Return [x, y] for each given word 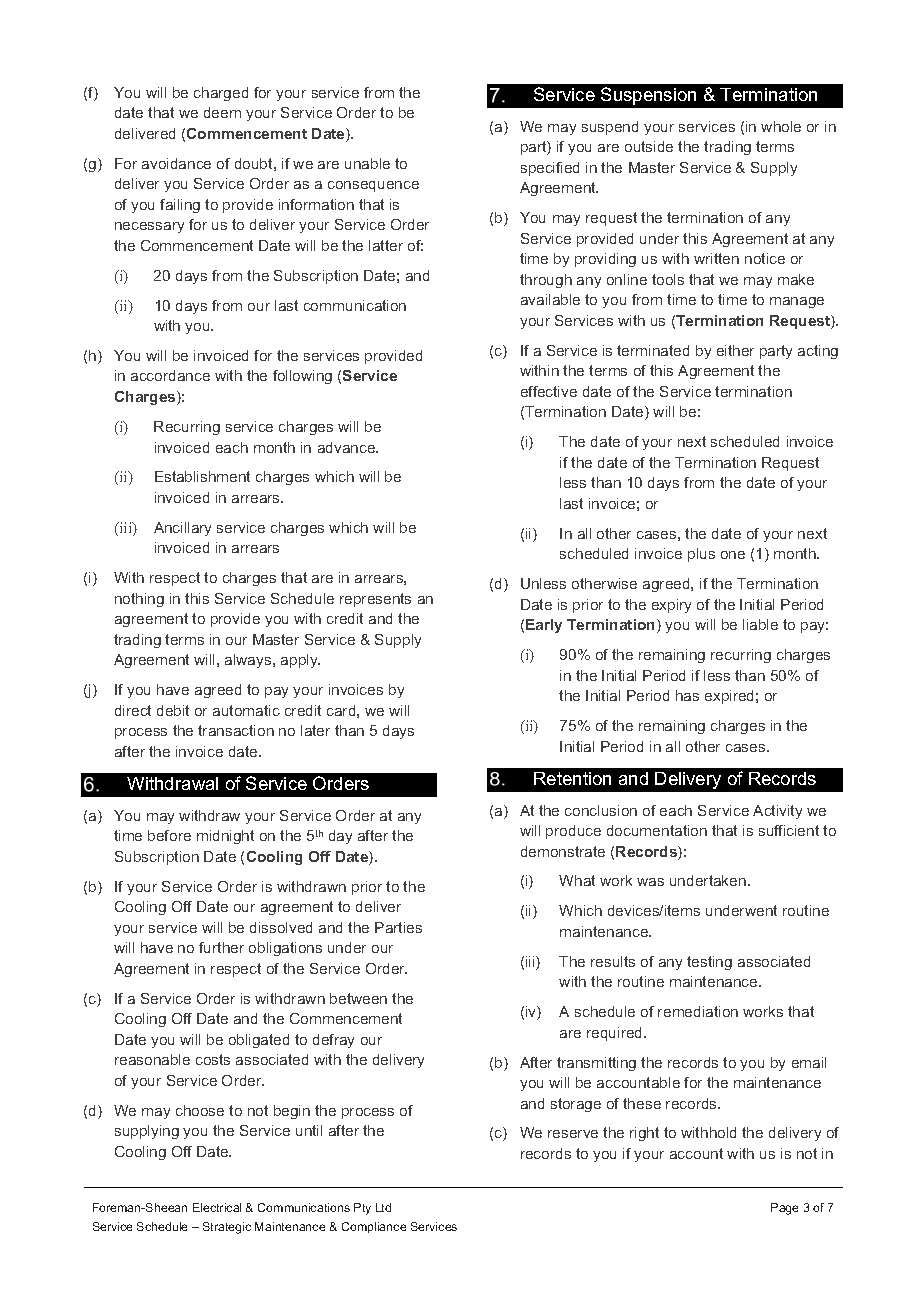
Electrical [217, 1207]
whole [781, 126]
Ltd [383, 1207]
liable [760, 624]
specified [550, 169]
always [249, 661]
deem [222, 112]
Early [544, 626]
